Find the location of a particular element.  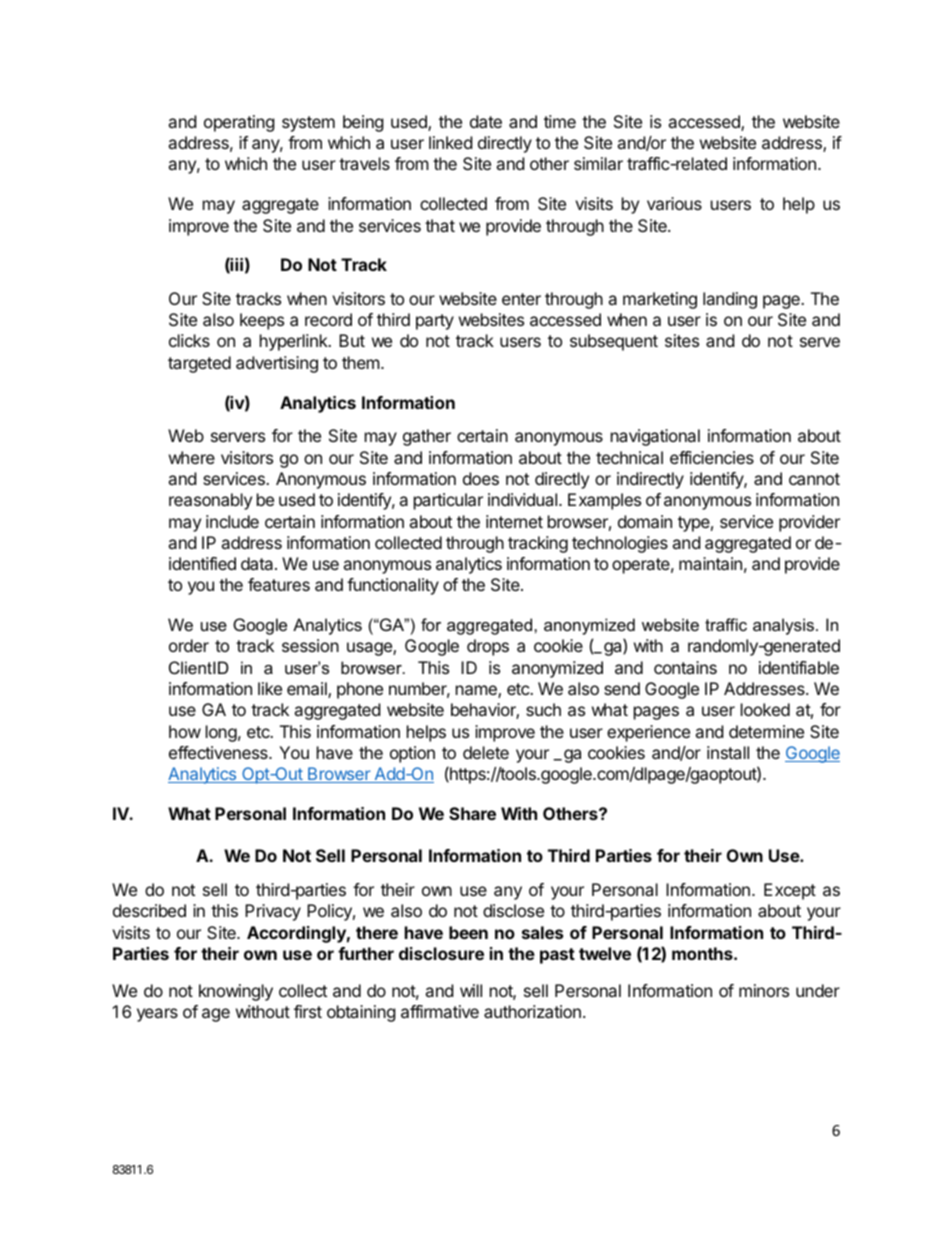

linked is located at coordinates (450, 142).
